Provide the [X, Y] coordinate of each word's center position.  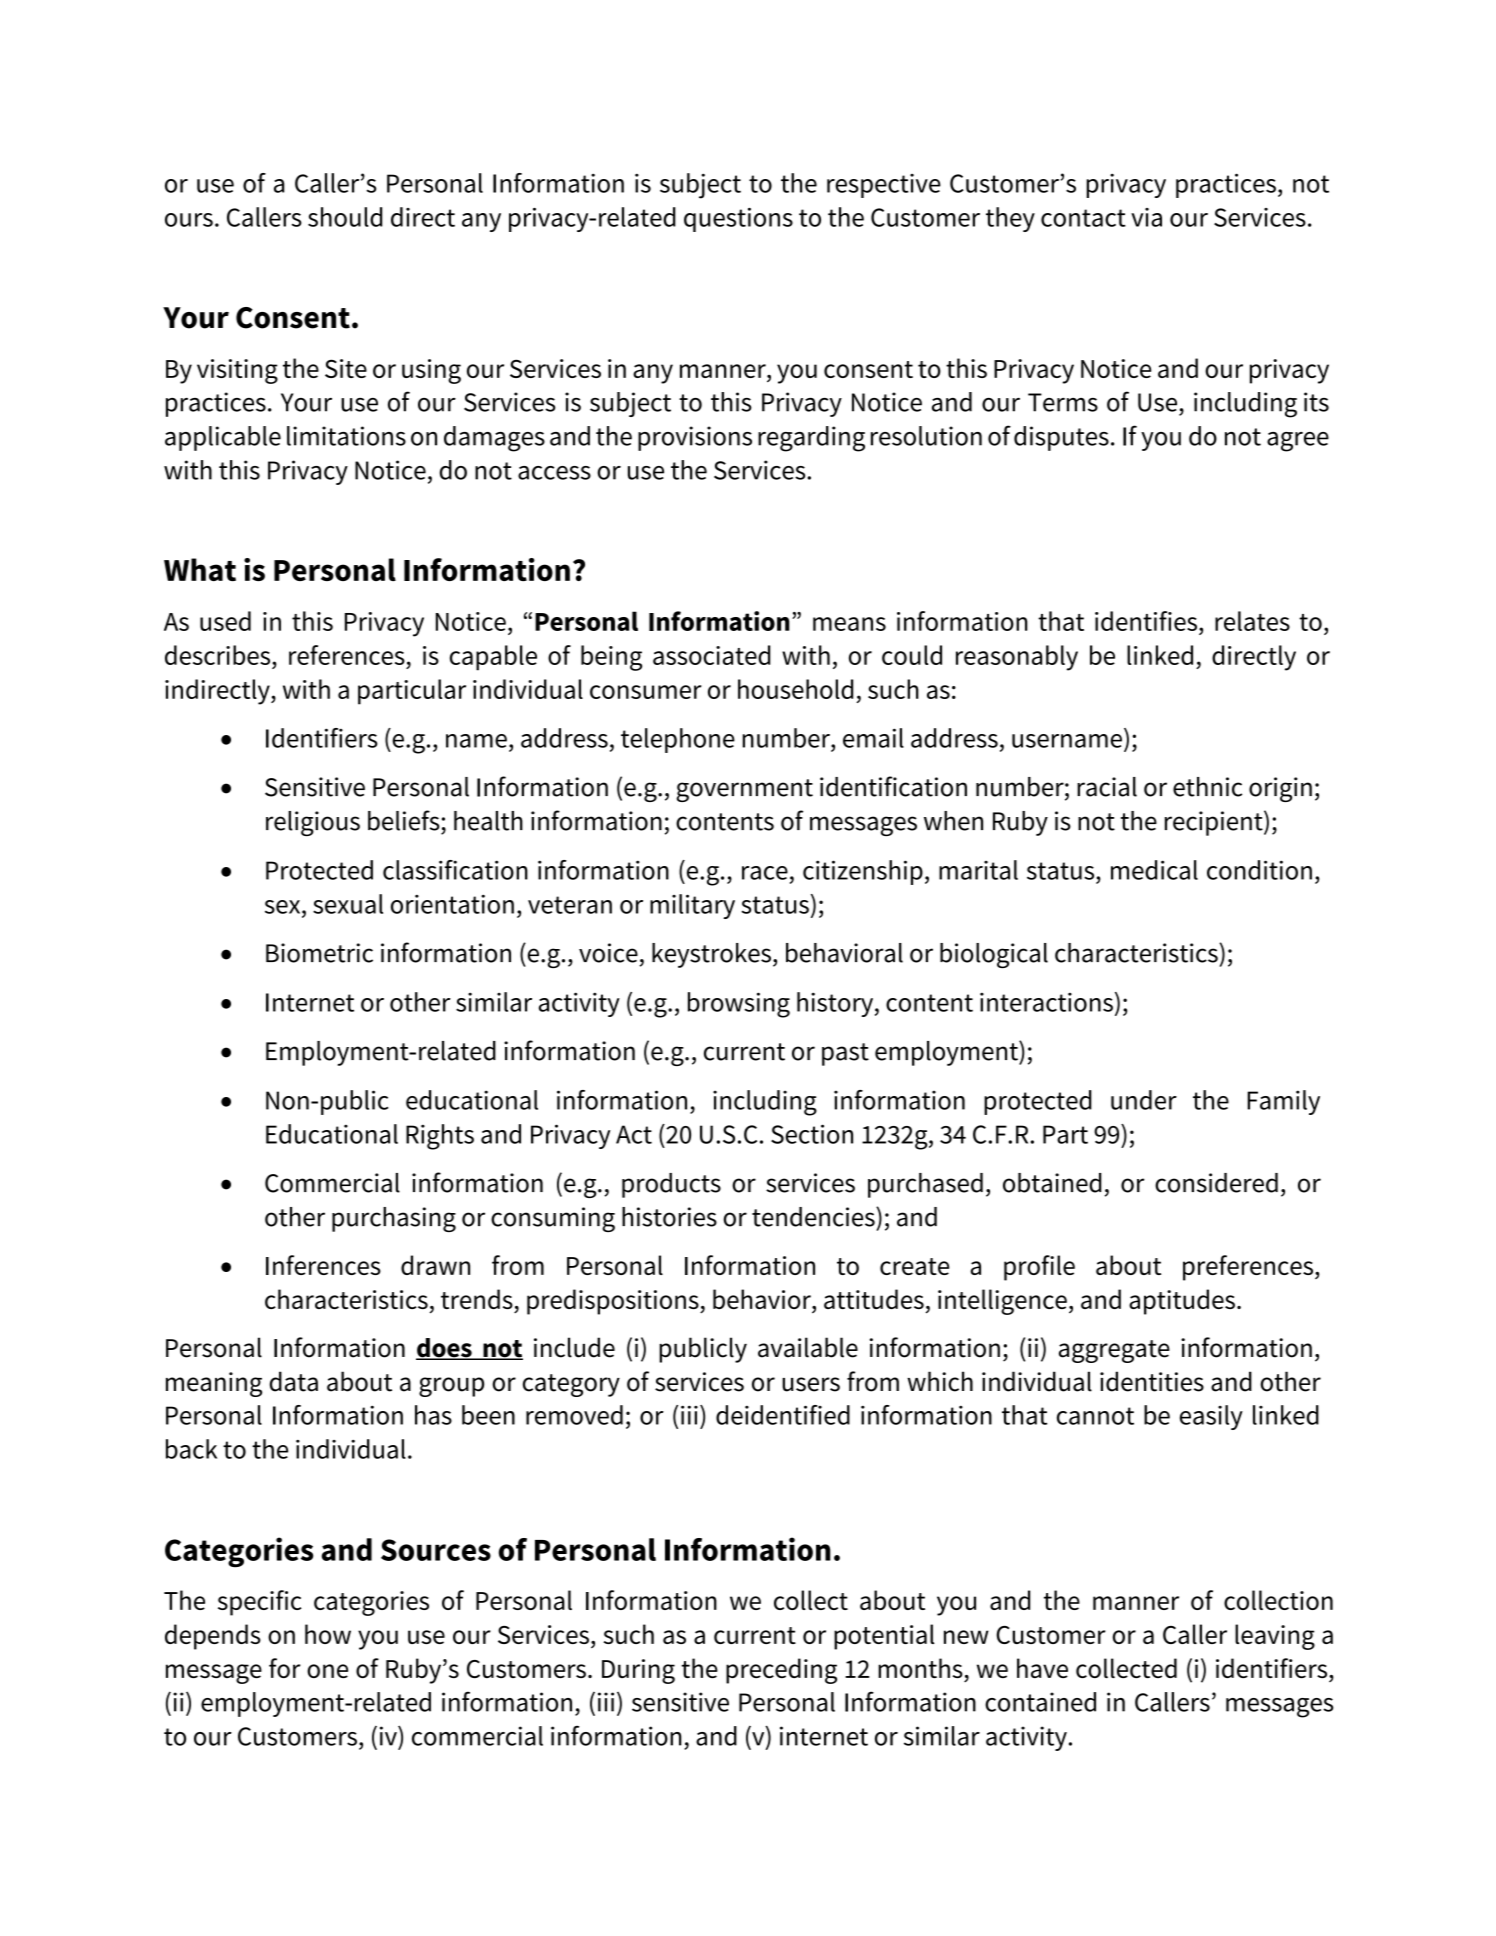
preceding [781, 1671]
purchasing [394, 1219]
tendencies [814, 1217]
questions [738, 219]
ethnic [1207, 787]
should [345, 217]
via [1146, 217]
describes [219, 655]
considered [1216, 1183]
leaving [1275, 1637]
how [328, 1634]
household [795, 689]
